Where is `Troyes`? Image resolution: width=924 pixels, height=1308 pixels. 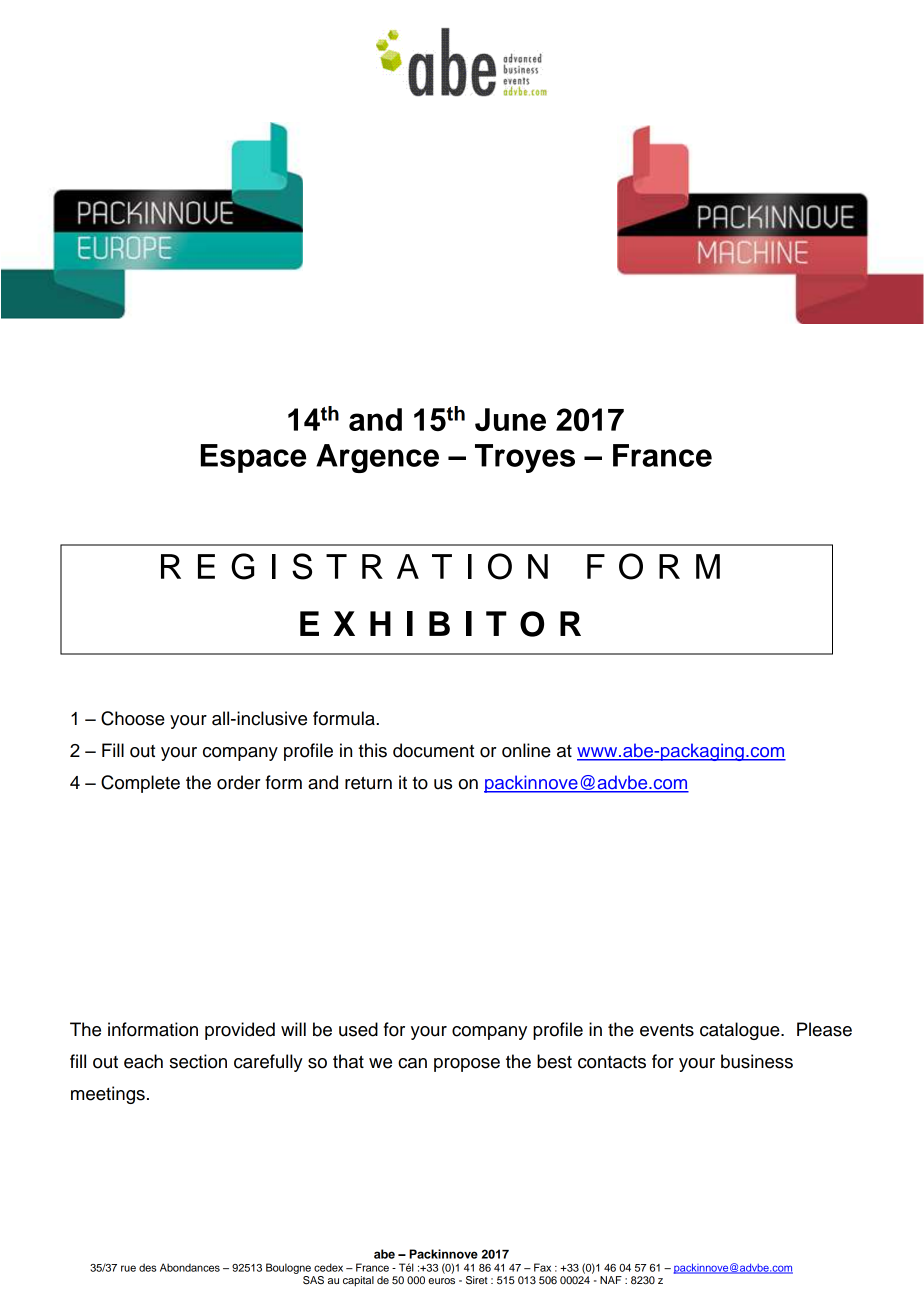 Troyes is located at coordinates (525, 458).
